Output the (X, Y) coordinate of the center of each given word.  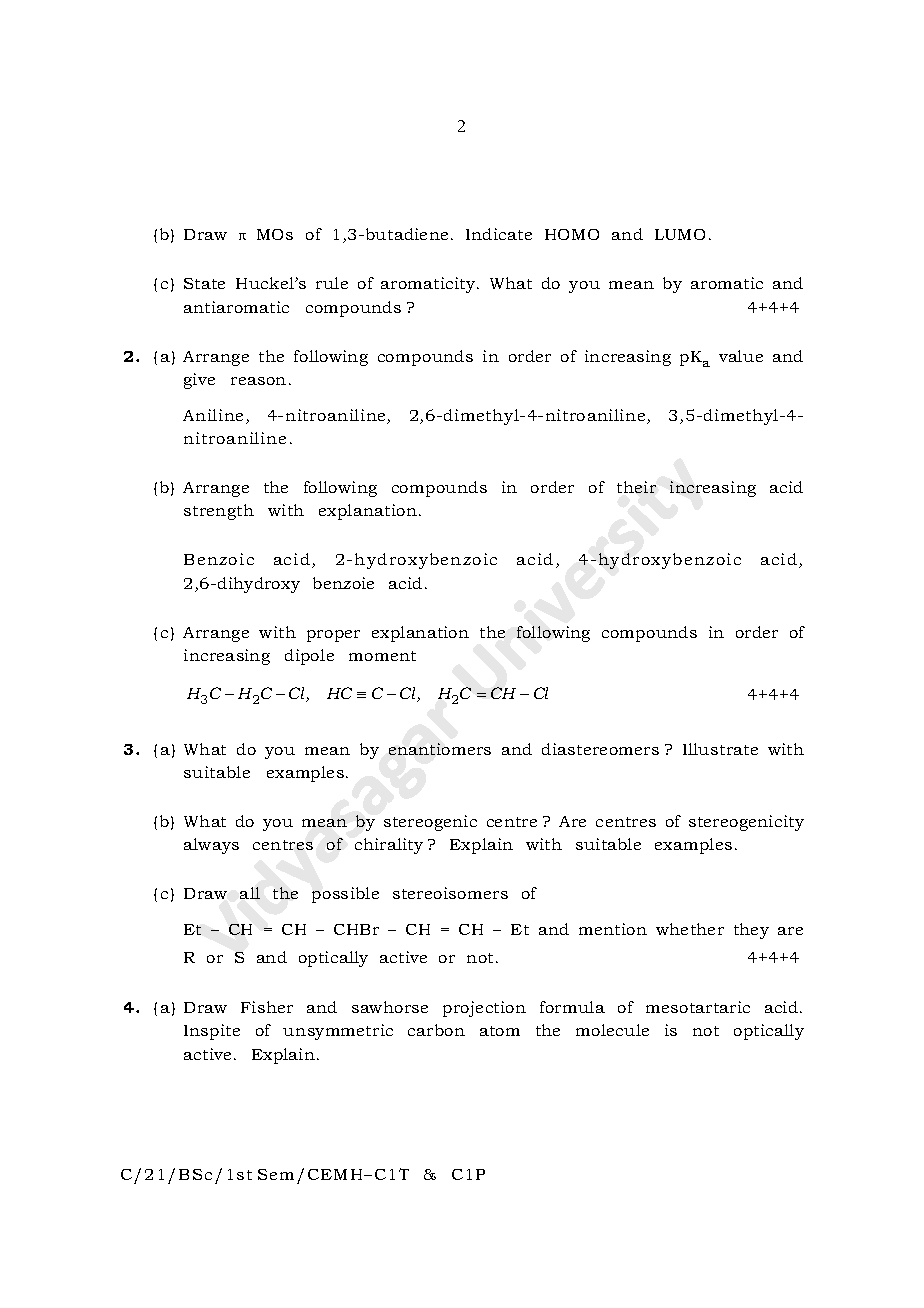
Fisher (267, 1007)
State (204, 283)
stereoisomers (450, 893)
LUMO (680, 234)
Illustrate (720, 749)
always (211, 846)
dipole (309, 657)
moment (382, 656)
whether (690, 929)
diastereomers (600, 749)
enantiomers (440, 749)
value (741, 356)
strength (219, 512)
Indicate (499, 234)
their (636, 487)
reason (258, 381)
